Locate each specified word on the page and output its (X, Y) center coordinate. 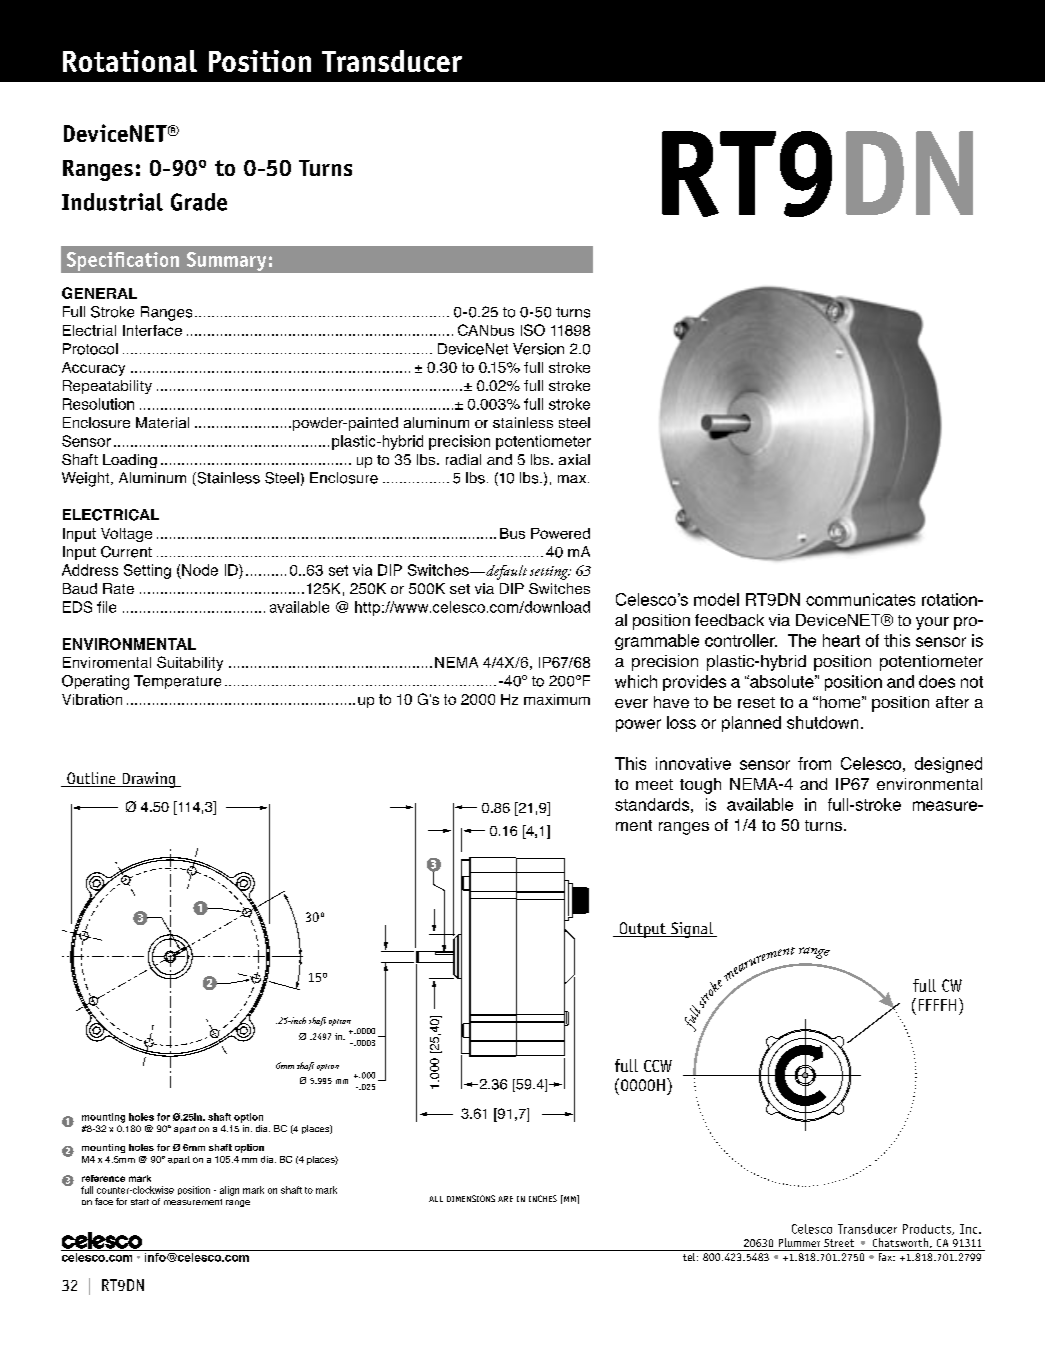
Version (538, 349)
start (140, 1202)
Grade (199, 202)
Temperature (177, 682)
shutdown (822, 722)
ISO (533, 330)
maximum (557, 699)
